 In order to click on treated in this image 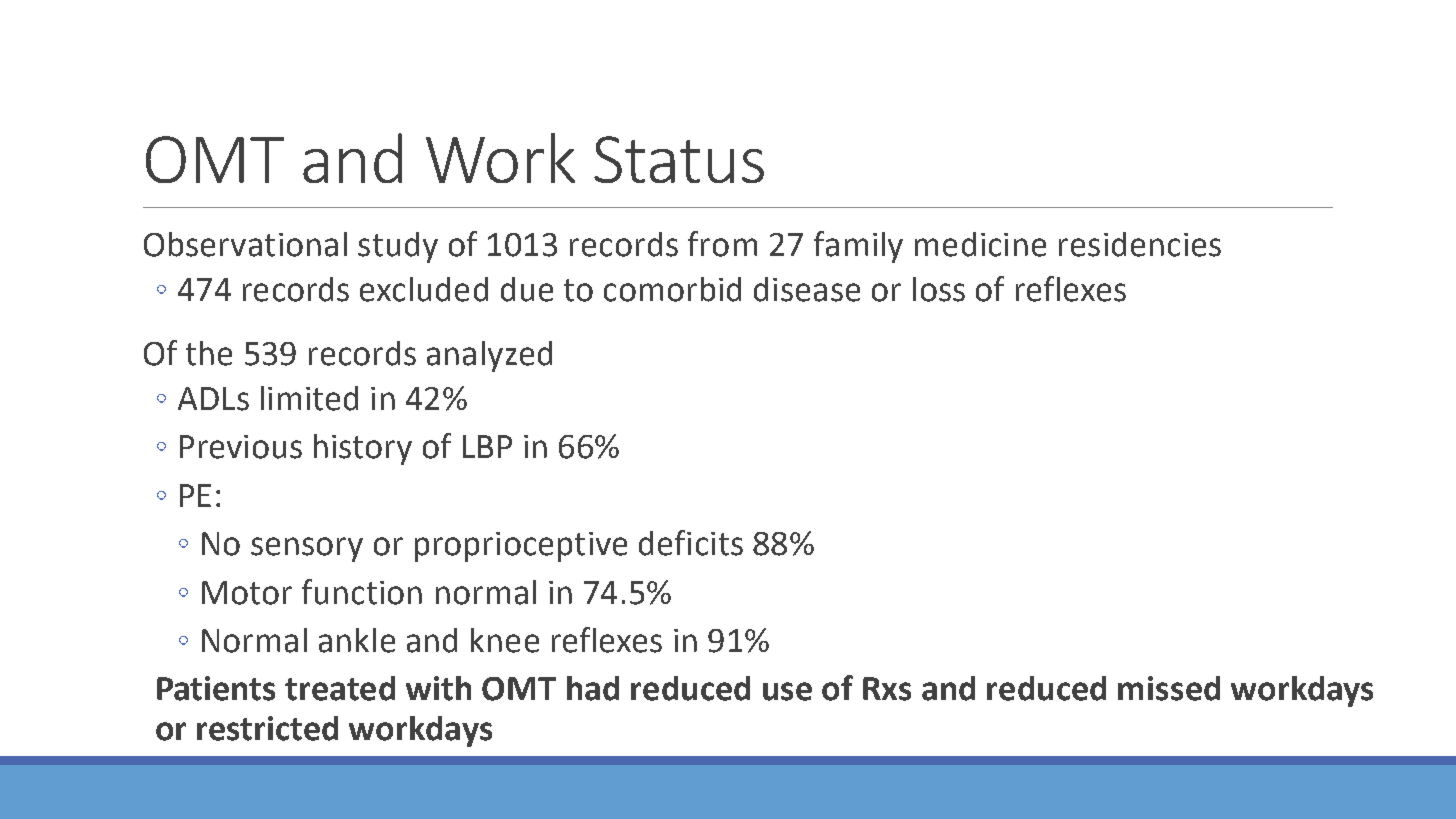, I will do `click(340, 688)`.
